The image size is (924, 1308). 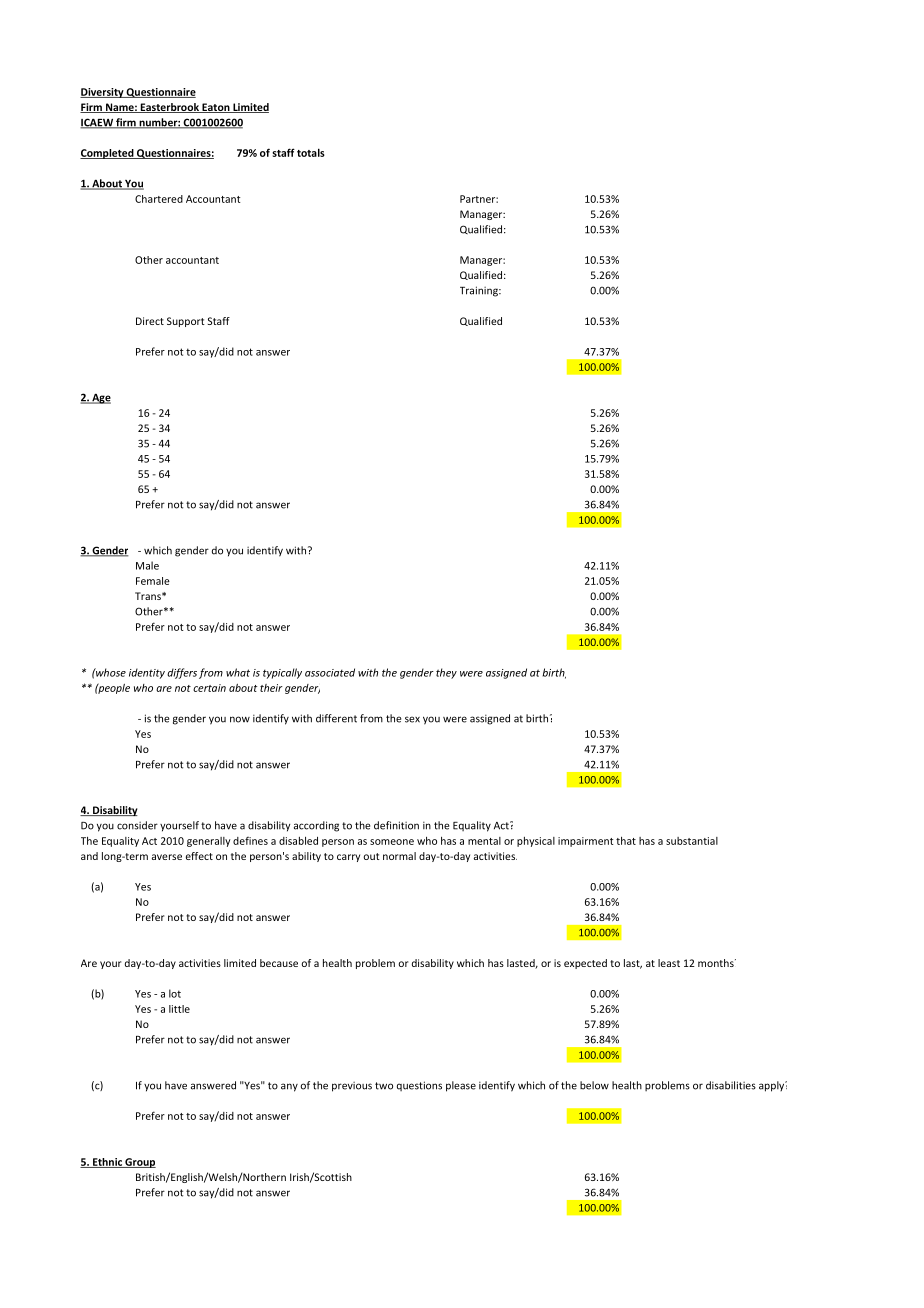 I want to click on consider, so click(x=137, y=825).
